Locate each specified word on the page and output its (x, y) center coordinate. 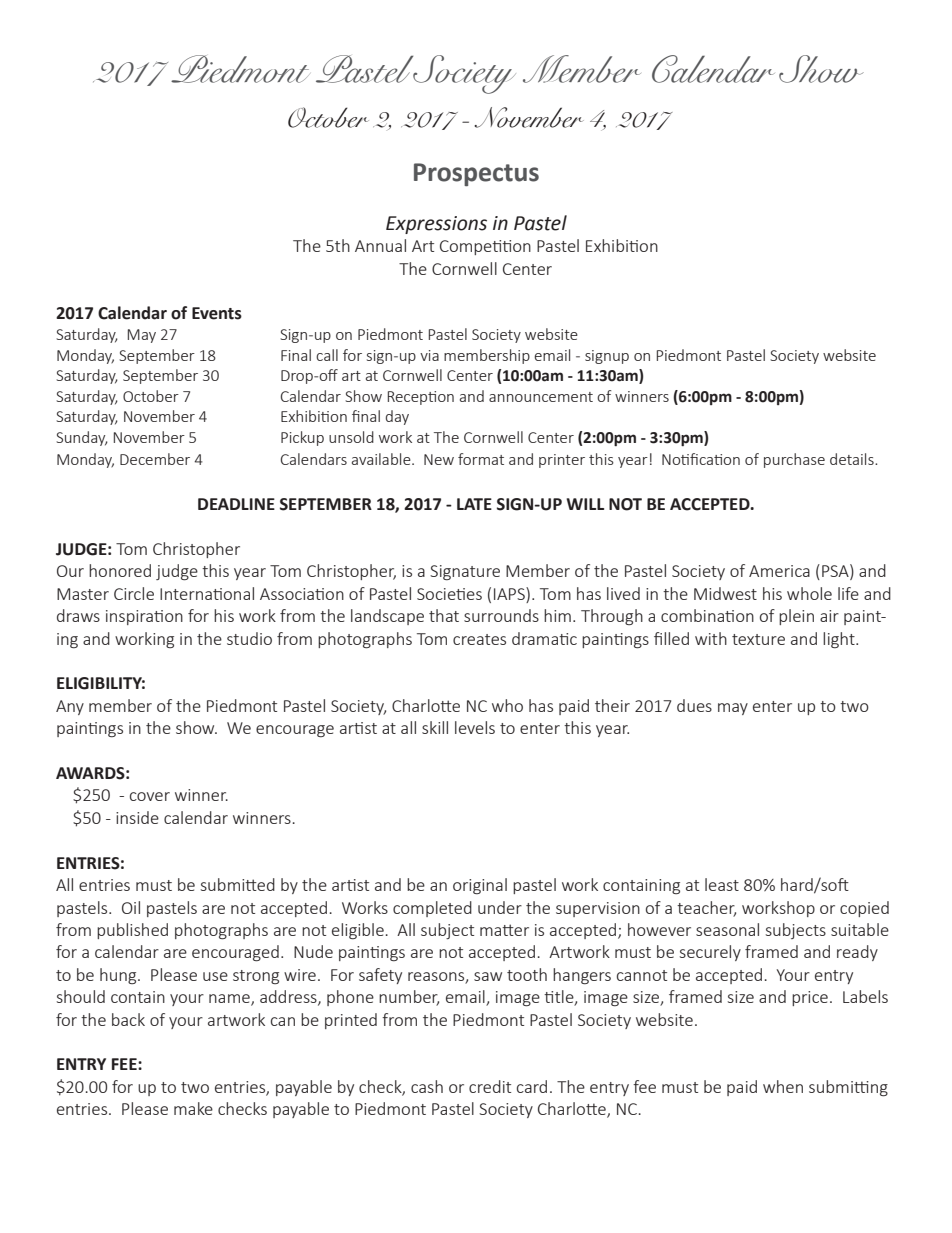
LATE (474, 504)
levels (475, 727)
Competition (485, 247)
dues (694, 705)
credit (490, 1086)
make (193, 1108)
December (155, 459)
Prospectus (476, 174)
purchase (794, 460)
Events (217, 313)
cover (150, 796)
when (783, 1086)
